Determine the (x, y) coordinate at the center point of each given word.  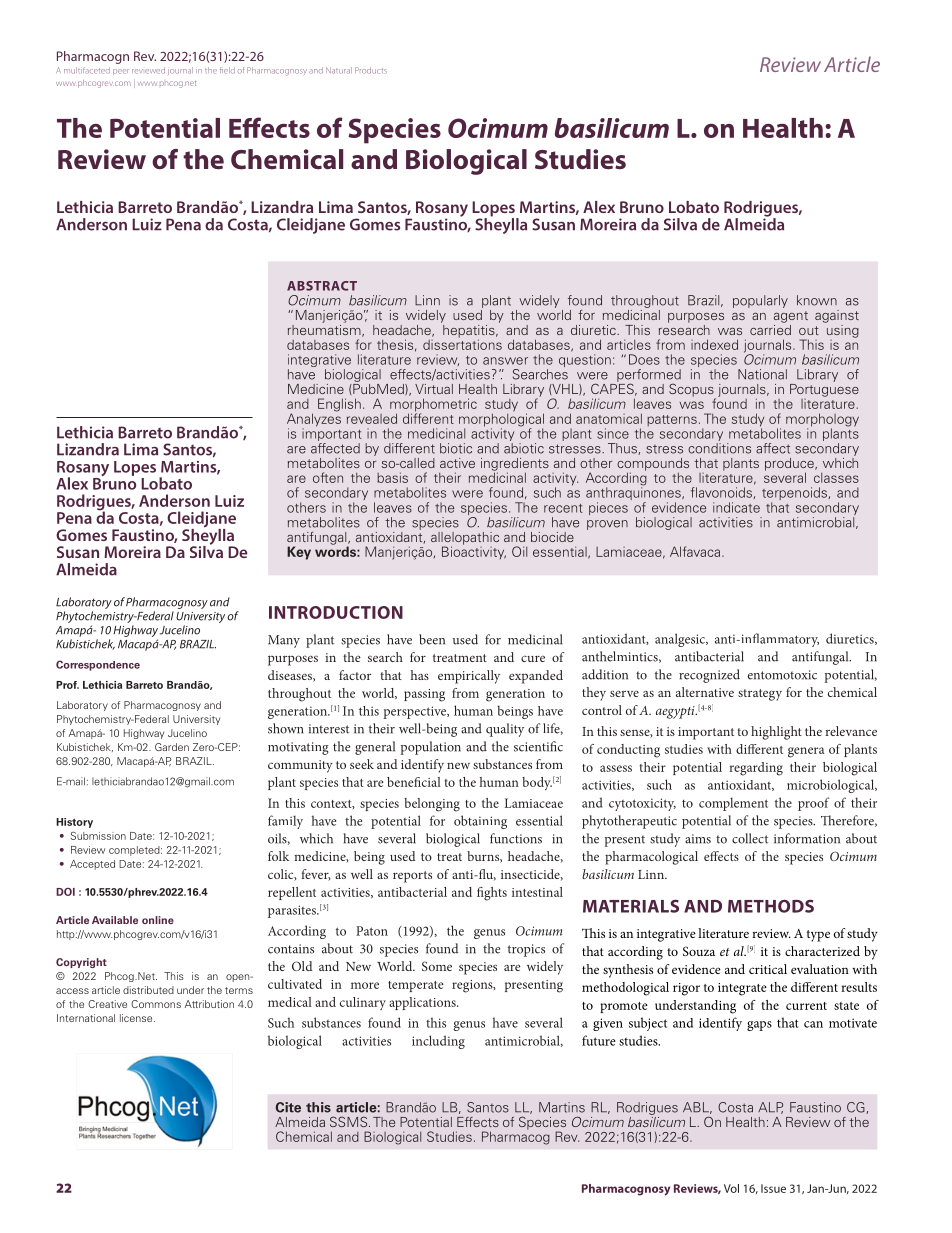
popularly (760, 301)
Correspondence (98, 665)
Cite (288, 1107)
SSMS (350, 1121)
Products (371, 70)
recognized (709, 676)
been (432, 639)
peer (121, 72)
